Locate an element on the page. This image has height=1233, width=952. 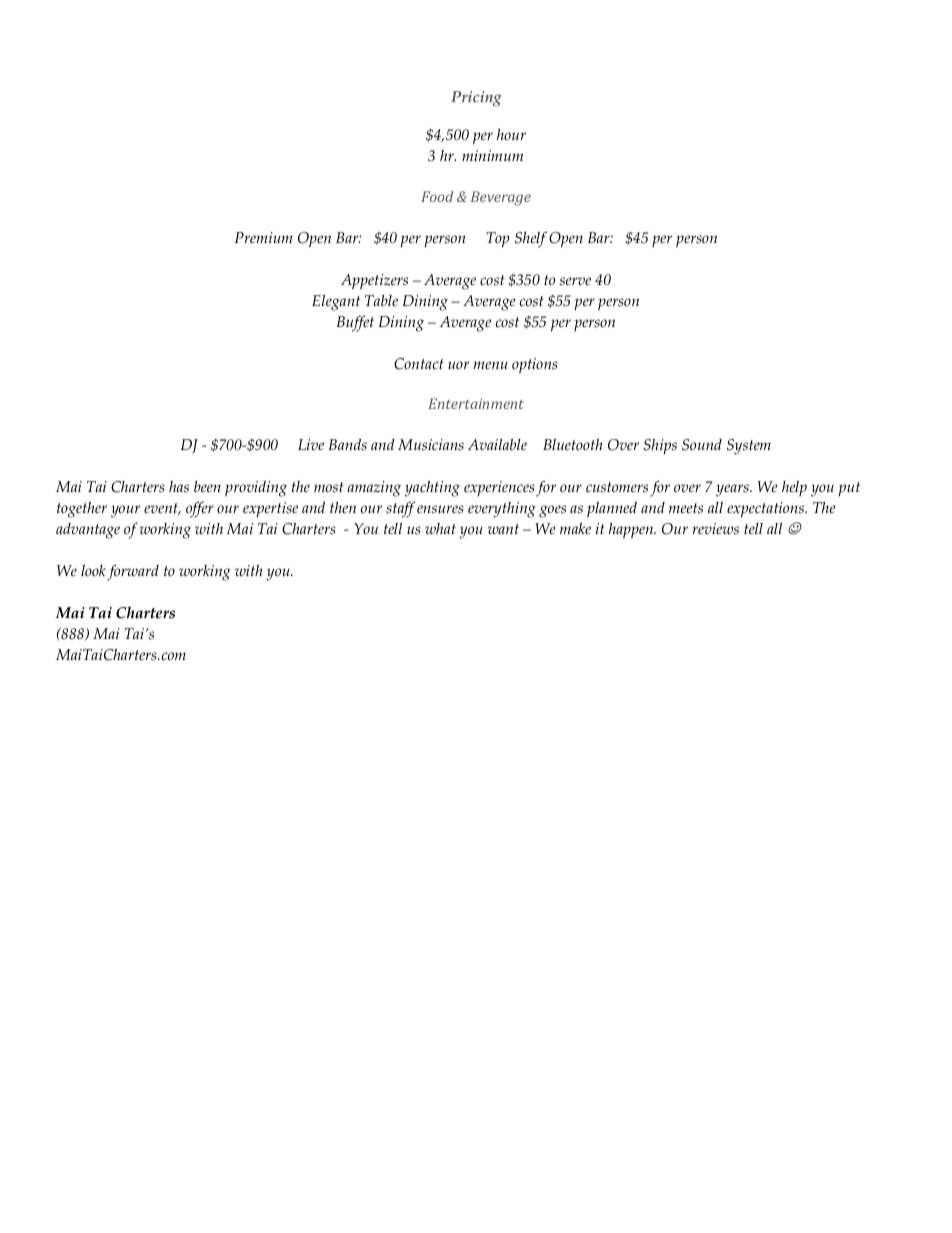
minimum is located at coordinates (492, 155).
